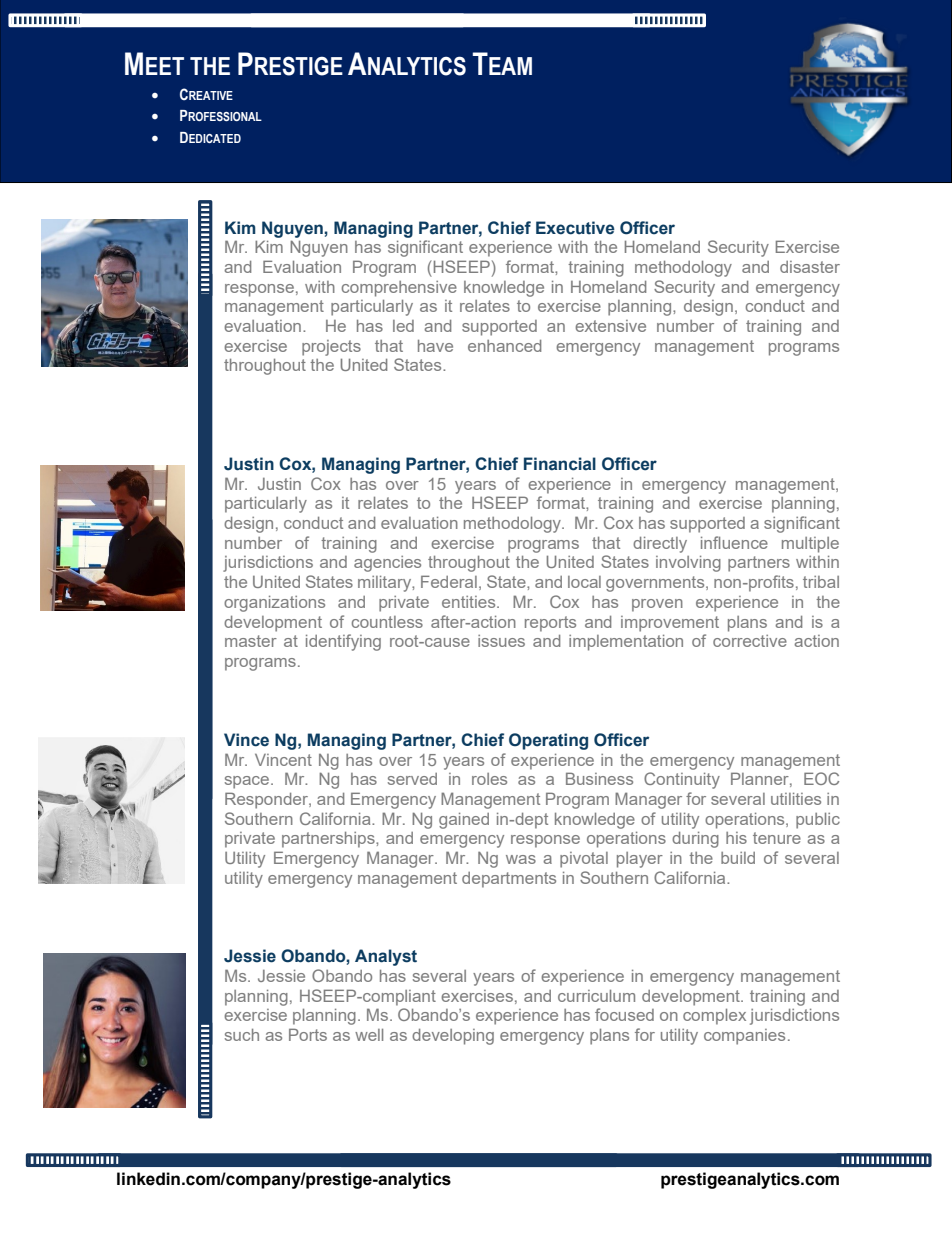 The height and width of the screenshot is (1233, 952). What do you see at coordinates (596, 996) in the screenshot?
I see `curriculum` at bounding box center [596, 996].
